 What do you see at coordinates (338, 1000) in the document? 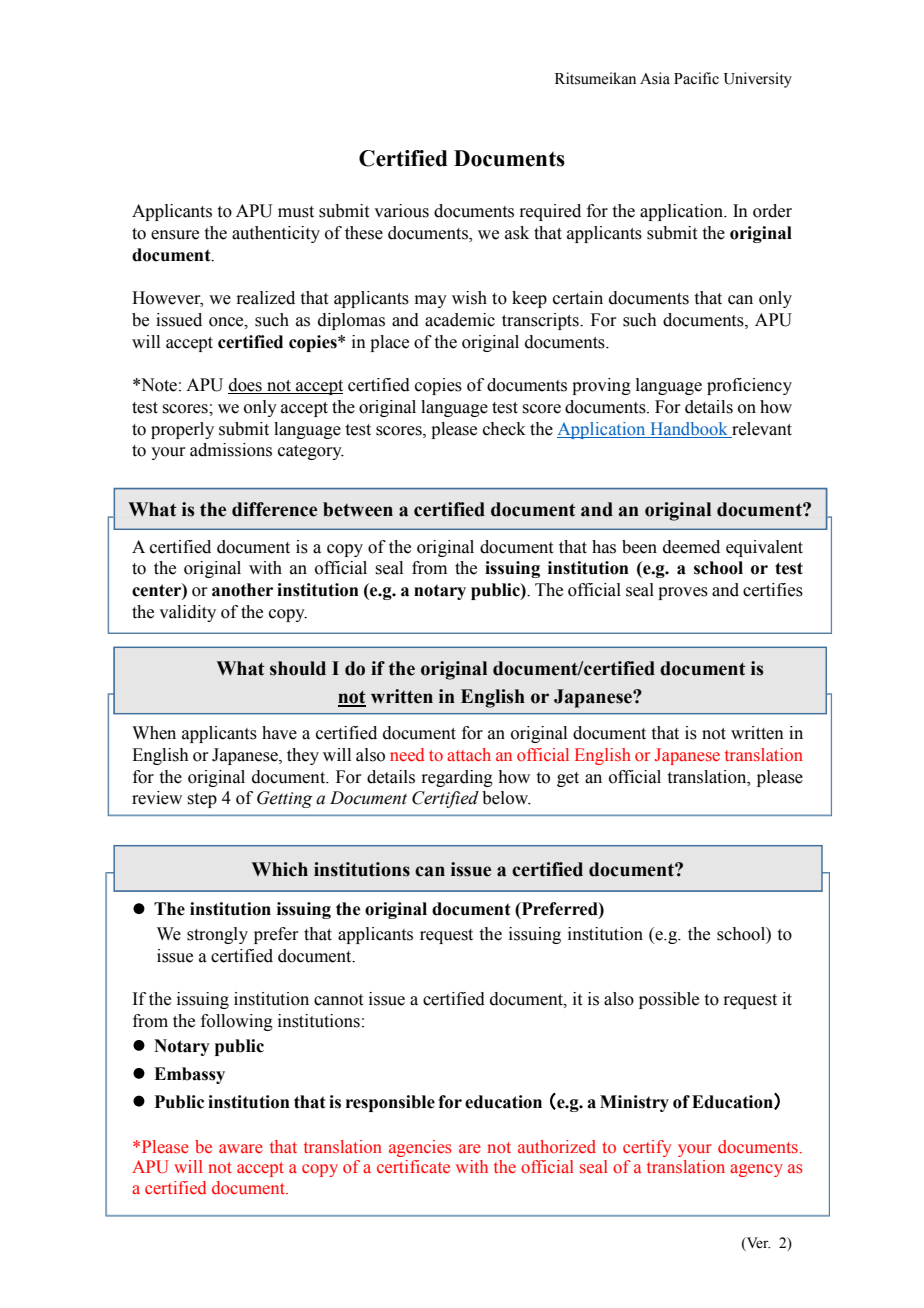
I see `cannot` at bounding box center [338, 1000].
